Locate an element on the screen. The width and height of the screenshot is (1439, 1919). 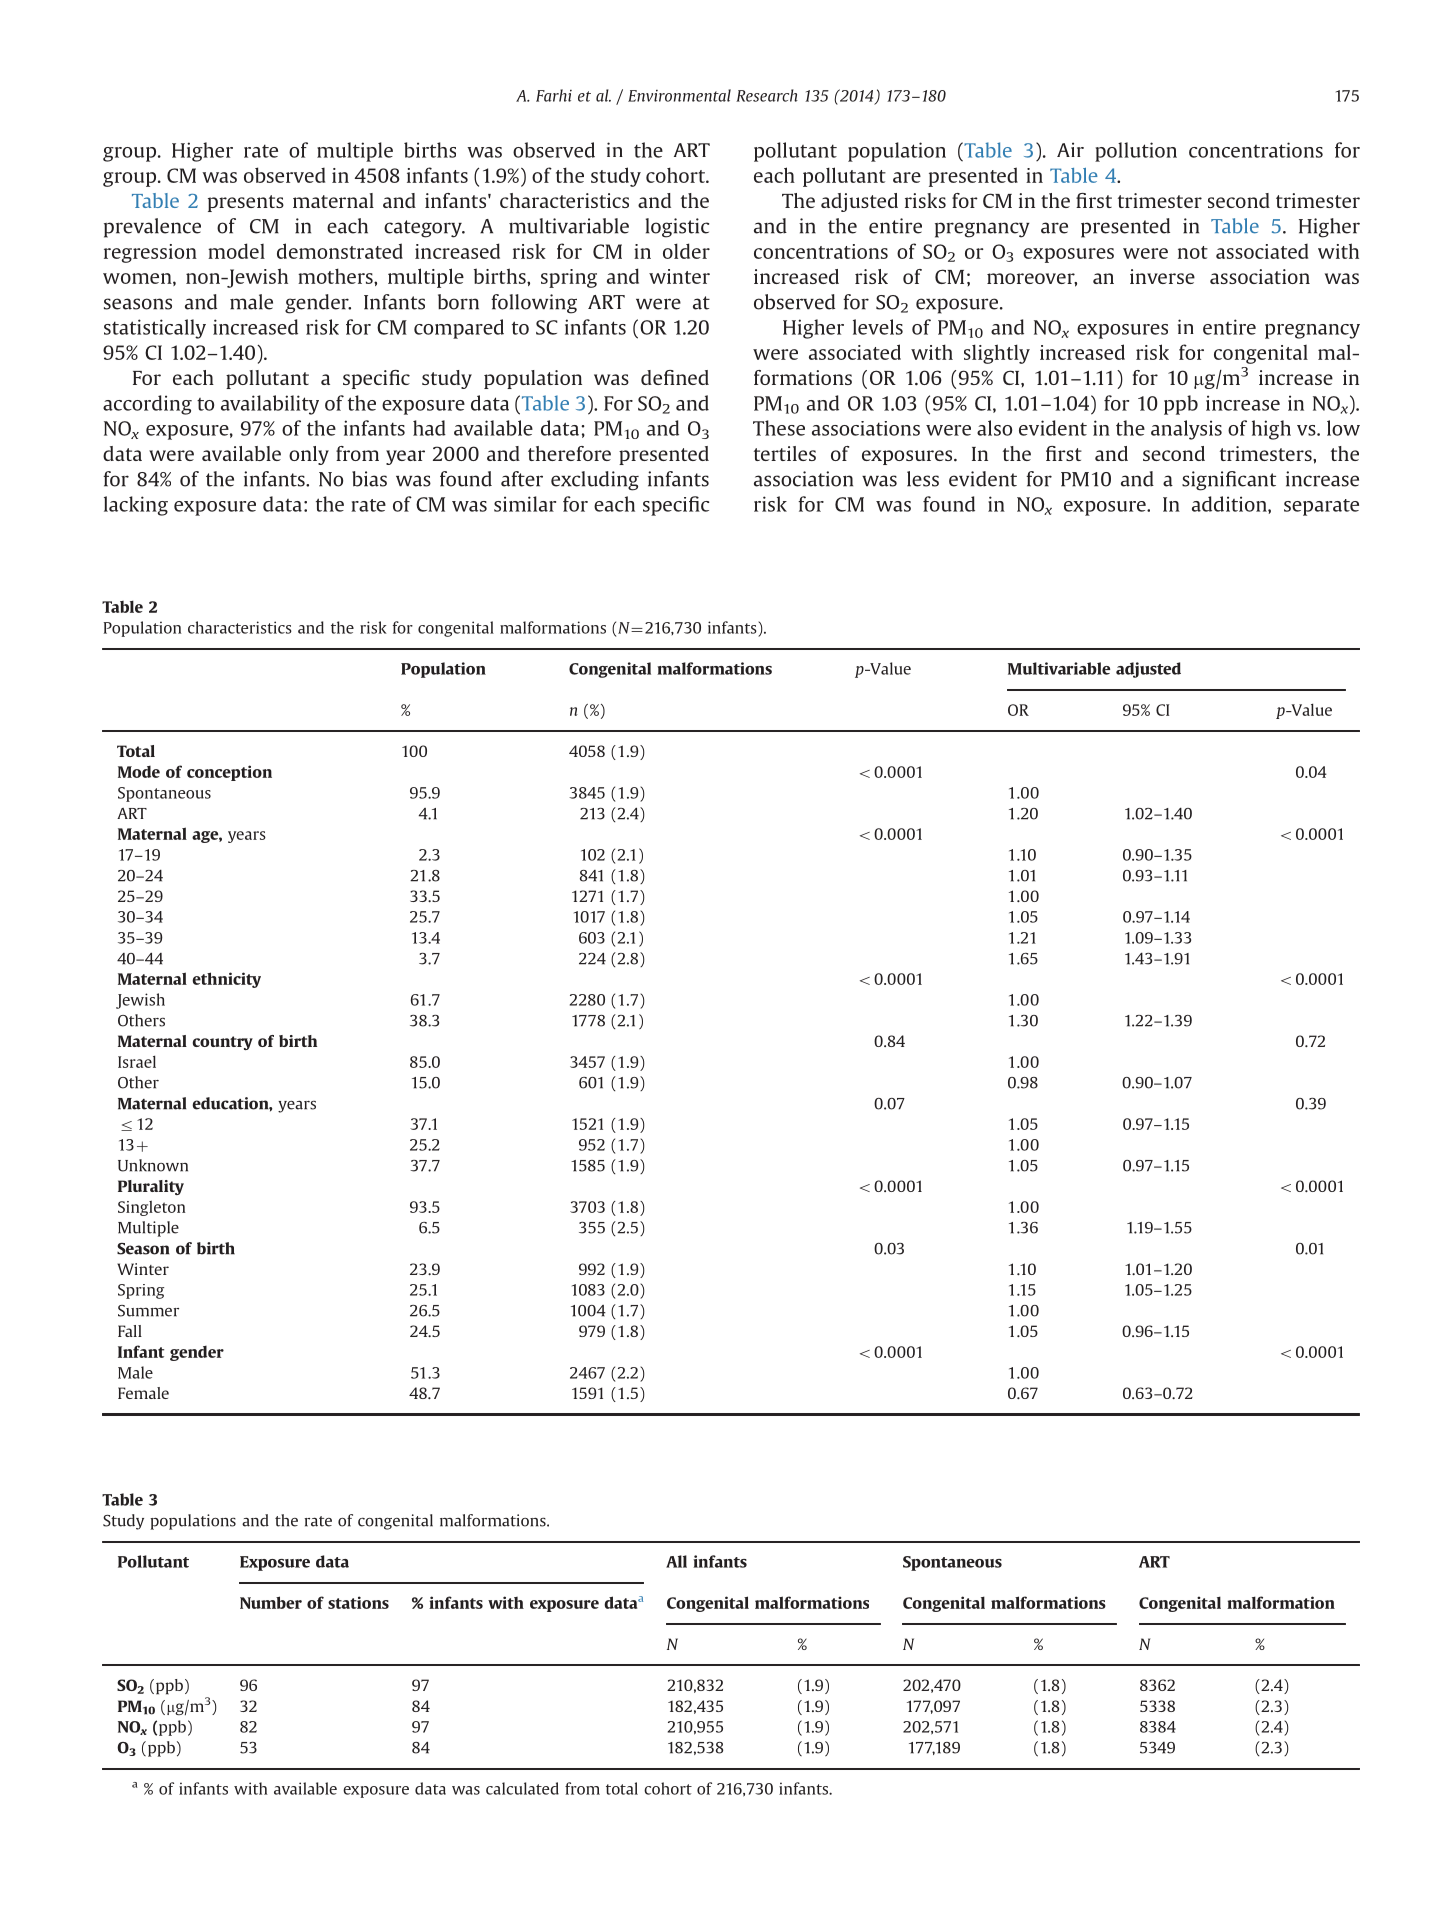
calculated is located at coordinates (522, 1788).
